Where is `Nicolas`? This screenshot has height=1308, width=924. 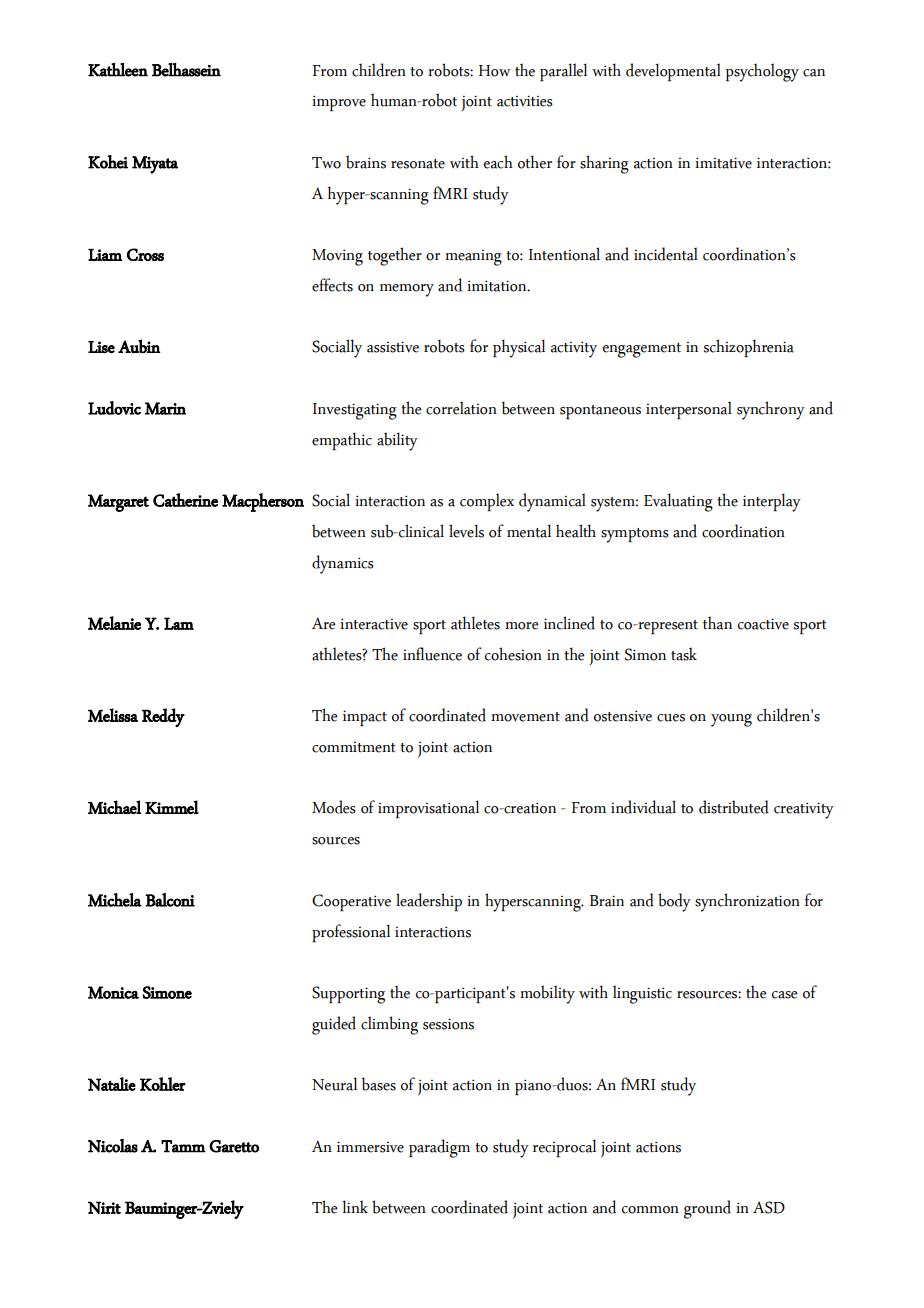 Nicolas is located at coordinates (113, 1146).
